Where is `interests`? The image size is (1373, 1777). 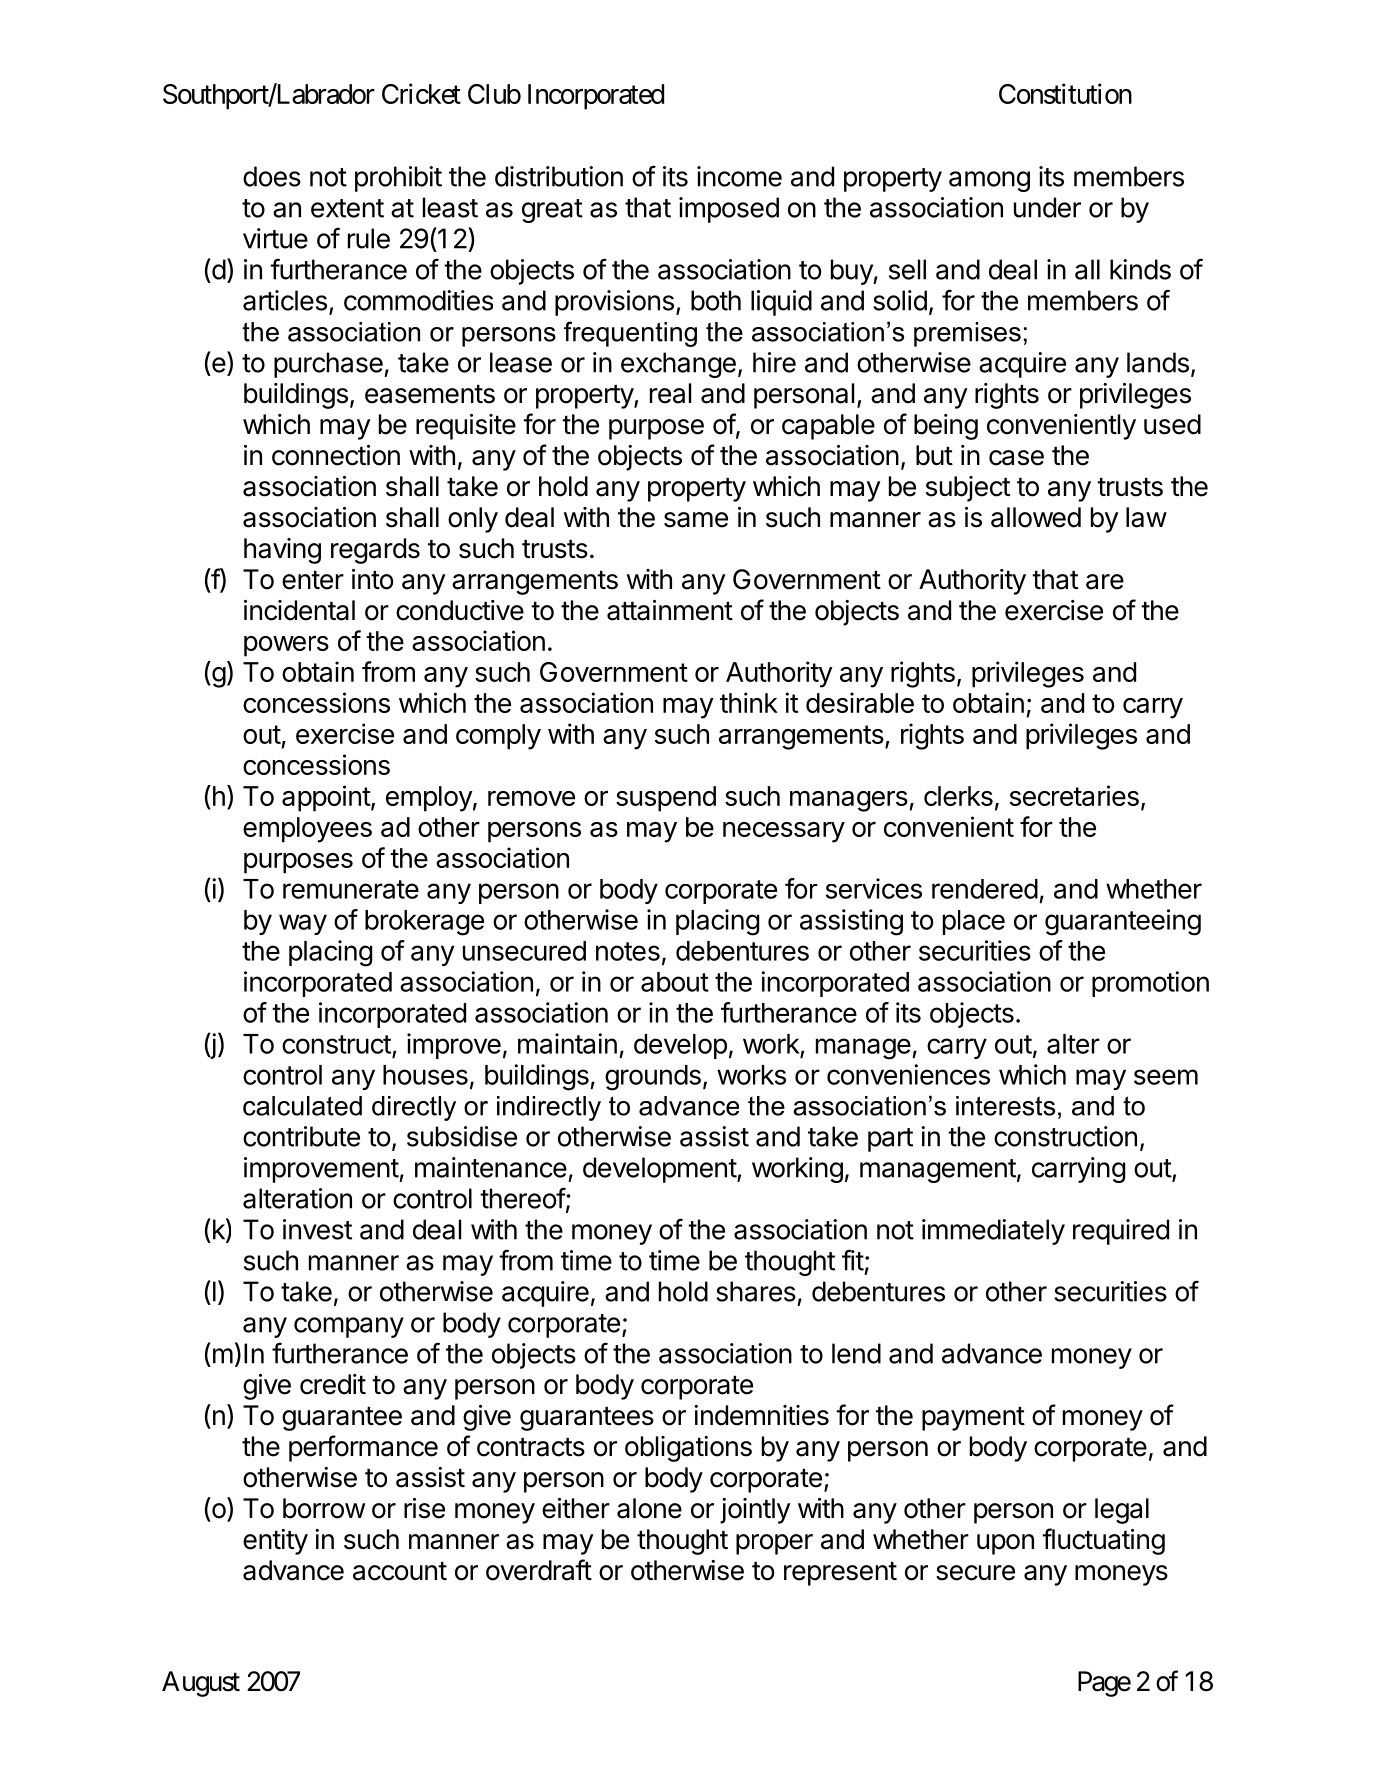 interests is located at coordinates (1005, 1106).
